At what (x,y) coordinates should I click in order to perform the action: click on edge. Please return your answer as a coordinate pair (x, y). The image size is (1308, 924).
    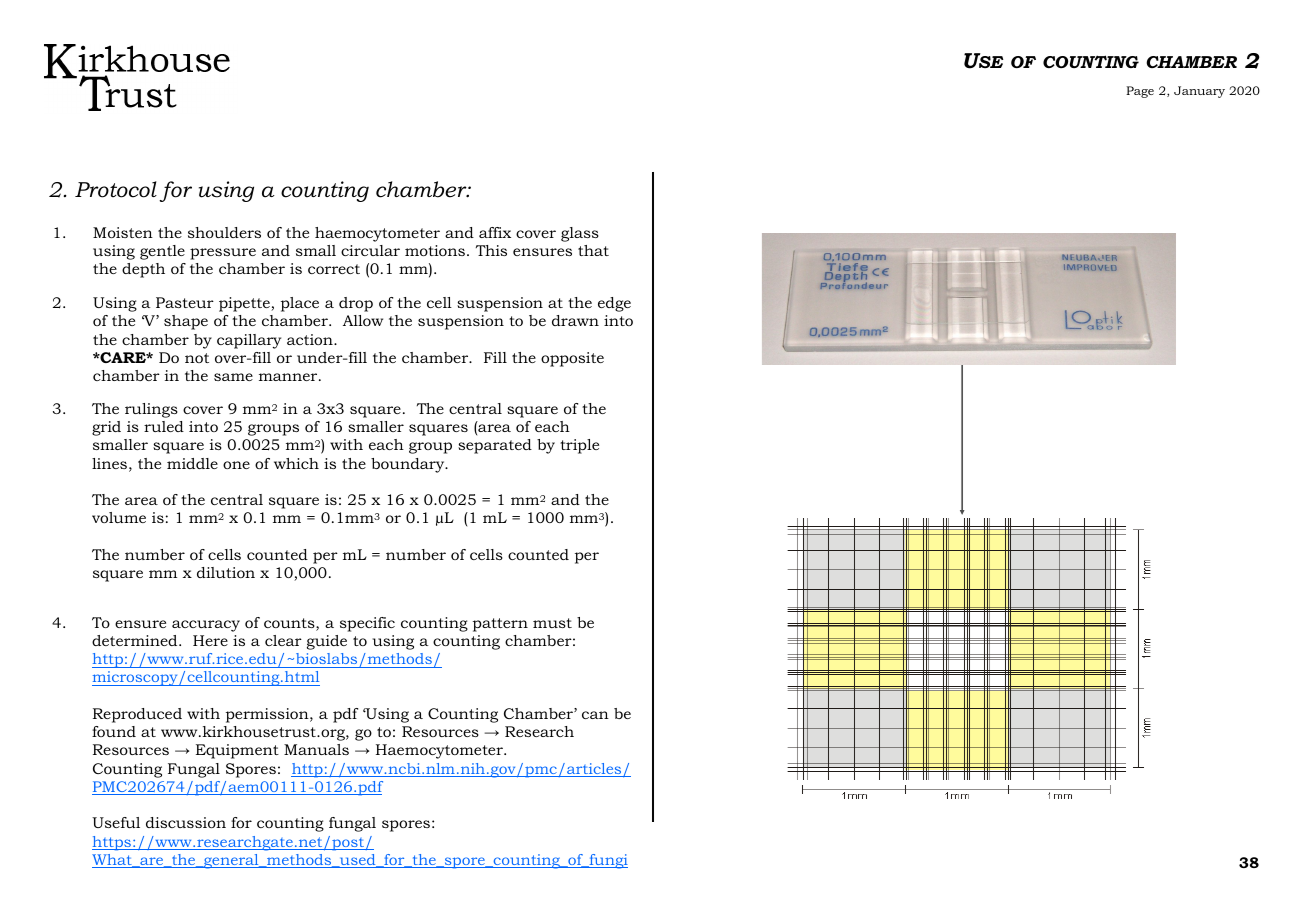
    Looking at the image, I should click on (614, 304).
